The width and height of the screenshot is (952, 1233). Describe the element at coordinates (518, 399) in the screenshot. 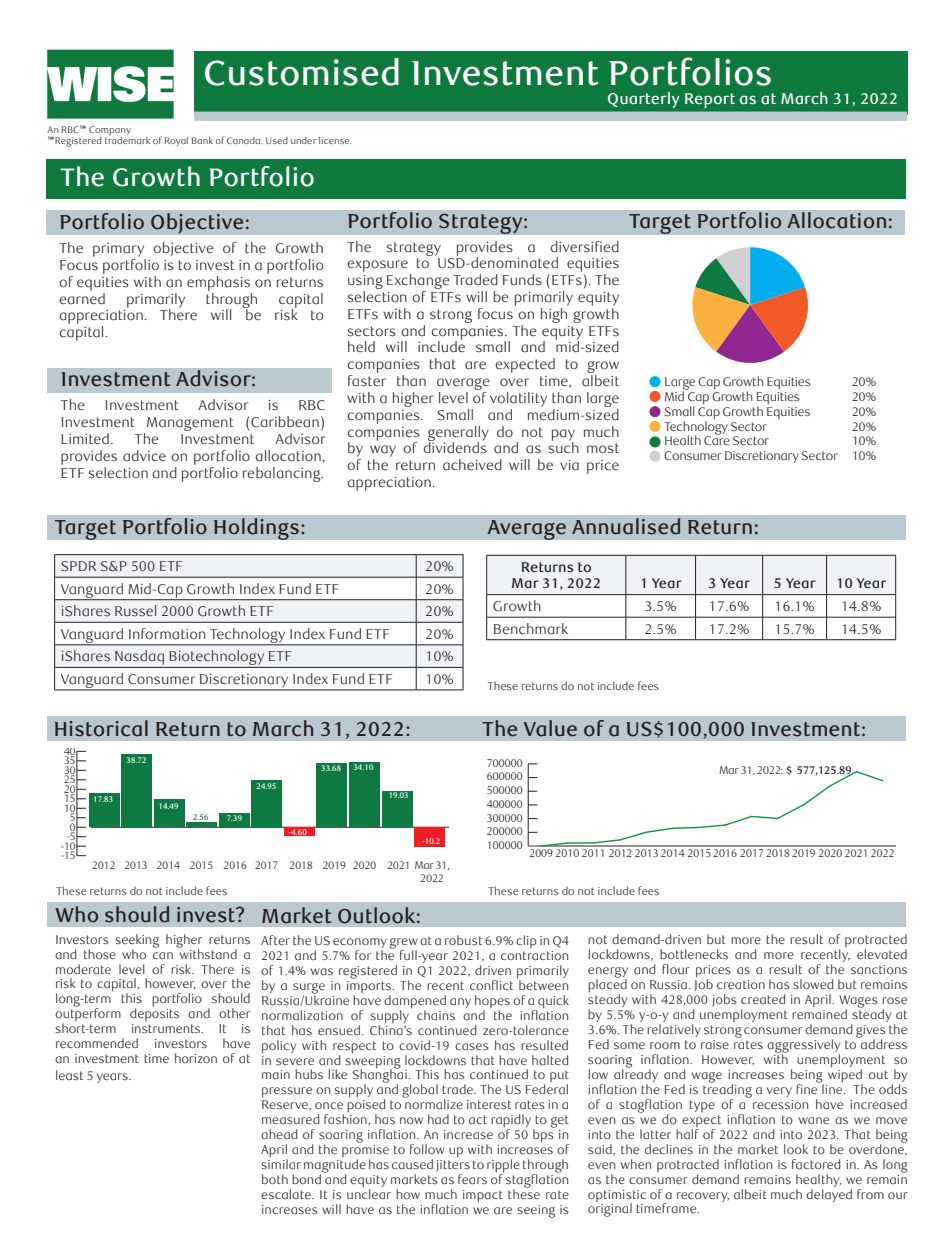

I see `volatility` at that location.
